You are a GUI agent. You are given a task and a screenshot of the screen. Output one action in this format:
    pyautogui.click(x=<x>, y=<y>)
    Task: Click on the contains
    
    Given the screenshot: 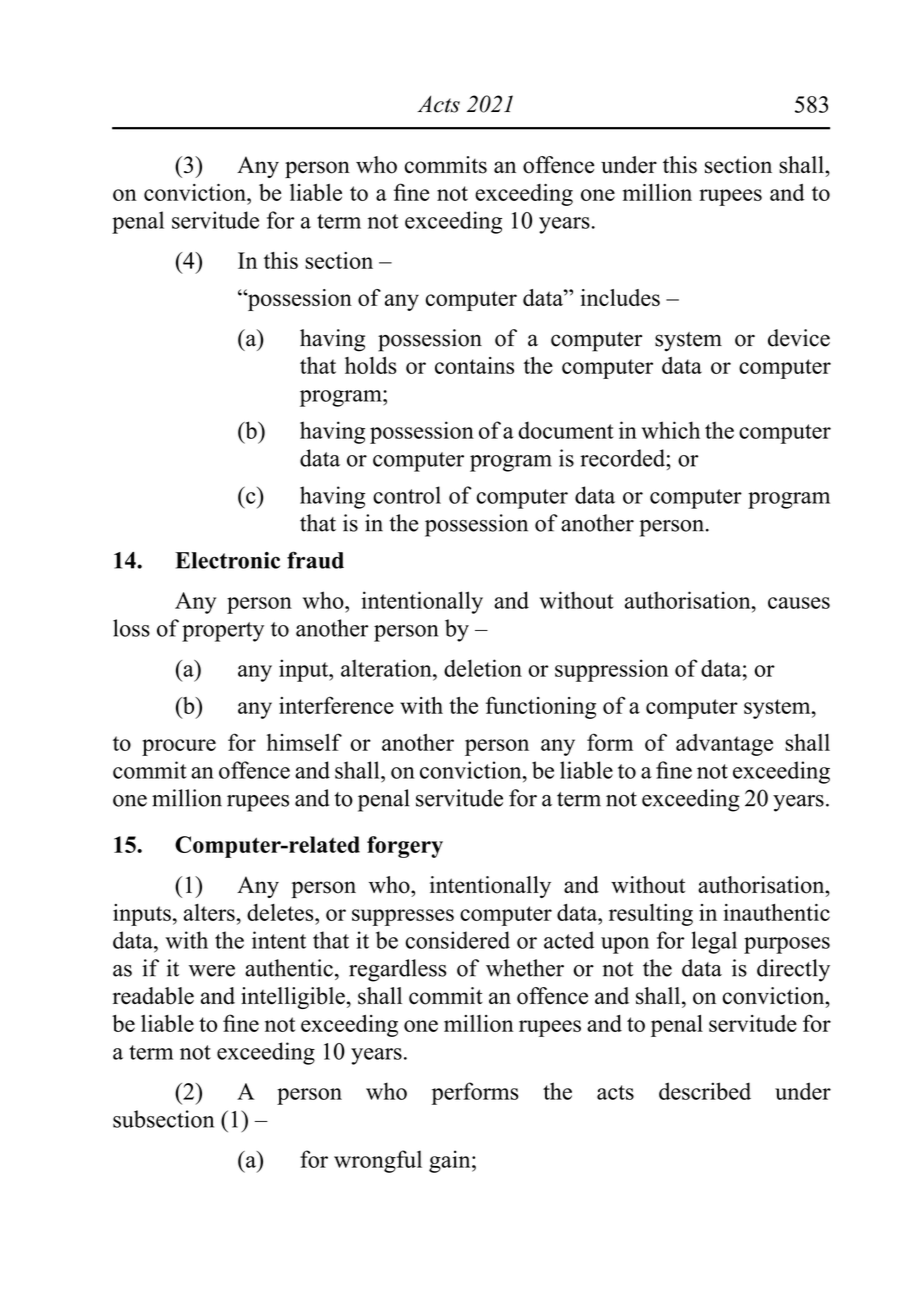 What is the action you would take?
    pyautogui.click(x=474, y=365)
